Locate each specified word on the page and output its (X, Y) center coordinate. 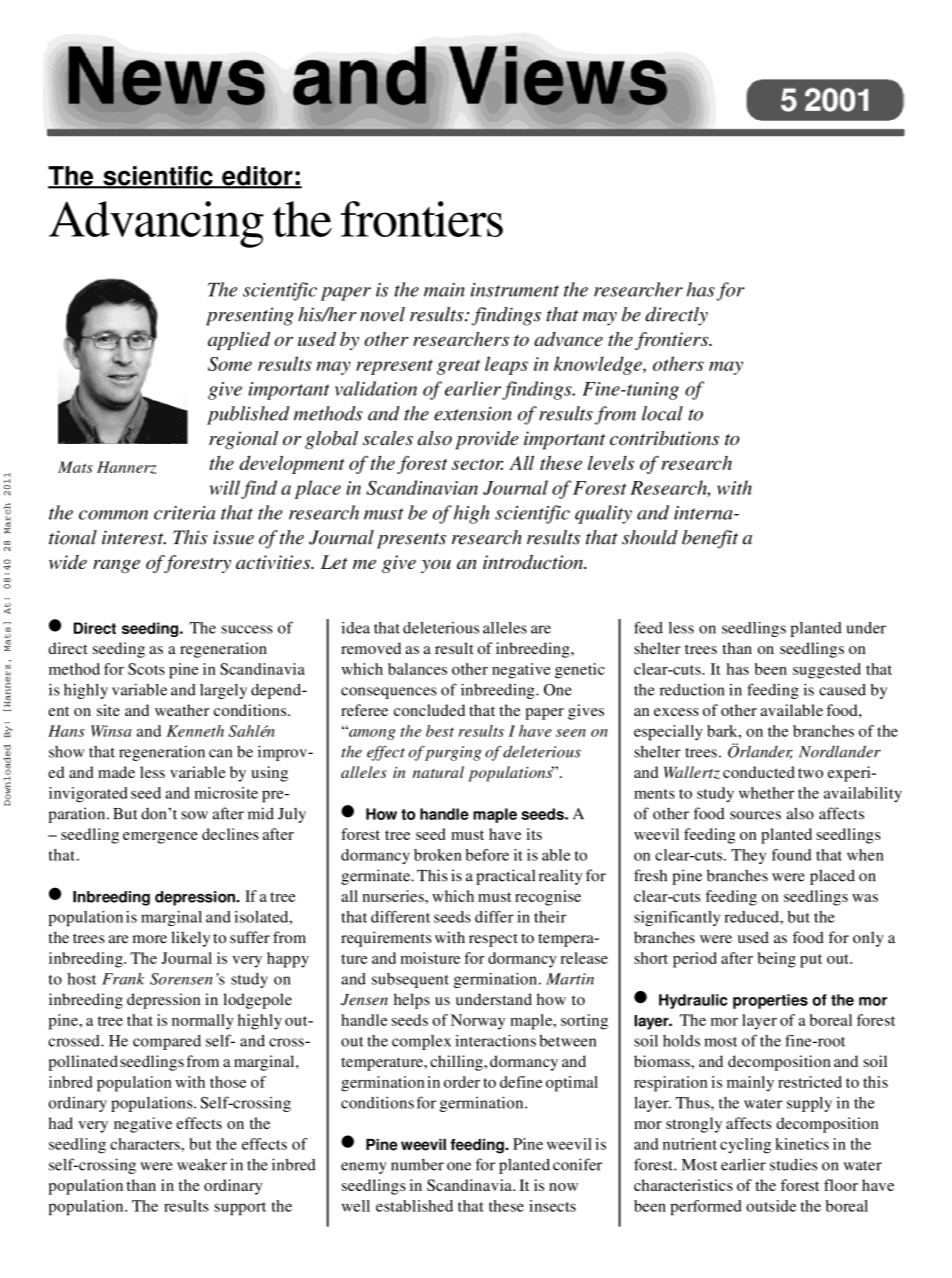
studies (793, 1164)
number (417, 1165)
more (150, 939)
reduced (752, 917)
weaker (202, 1165)
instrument (515, 290)
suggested (827, 671)
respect (493, 940)
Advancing (156, 224)
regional (243, 440)
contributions (664, 438)
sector (477, 464)
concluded (429, 710)
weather (182, 710)
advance (568, 339)
